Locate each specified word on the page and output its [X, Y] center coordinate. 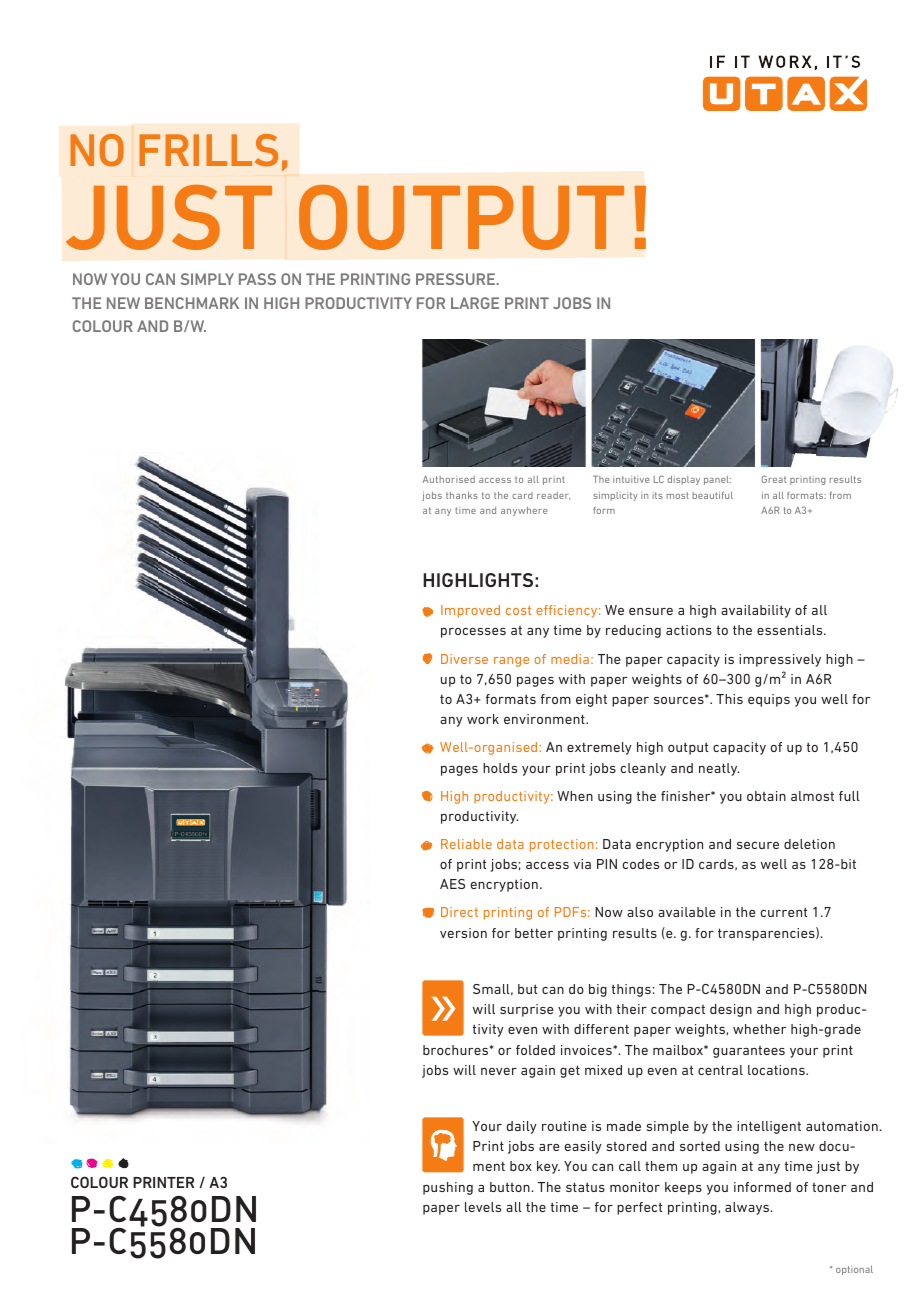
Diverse [464, 659]
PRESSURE [457, 279]
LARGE [475, 303]
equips [769, 700]
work [483, 719]
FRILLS [208, 150]
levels [483, 1207]
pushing [448, 1188]
